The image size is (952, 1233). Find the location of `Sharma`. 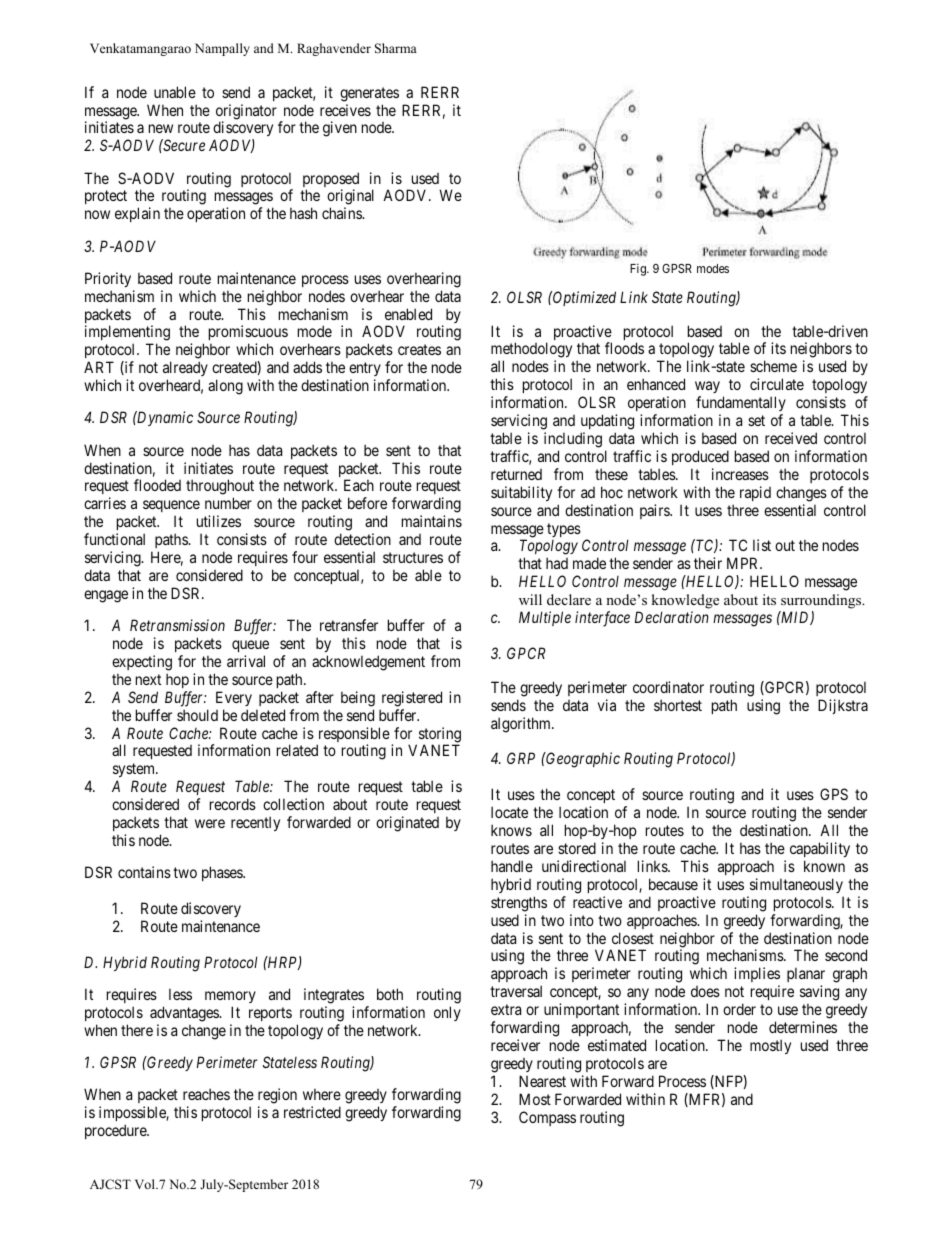

Sharma is located at coordinates (396, 48).
